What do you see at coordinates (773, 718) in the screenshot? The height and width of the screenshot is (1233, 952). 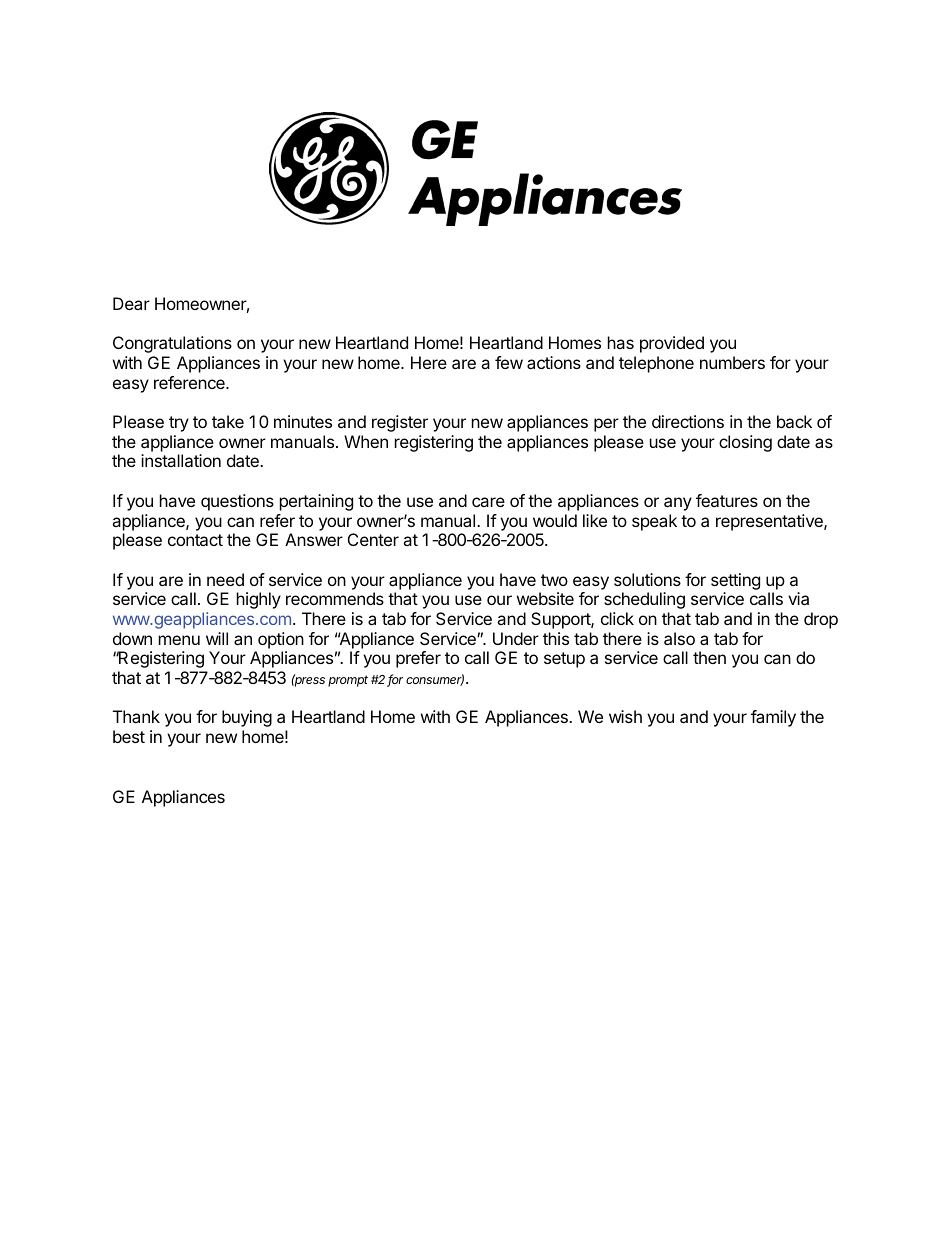 I see `family` at bounding box center [773, 718].
